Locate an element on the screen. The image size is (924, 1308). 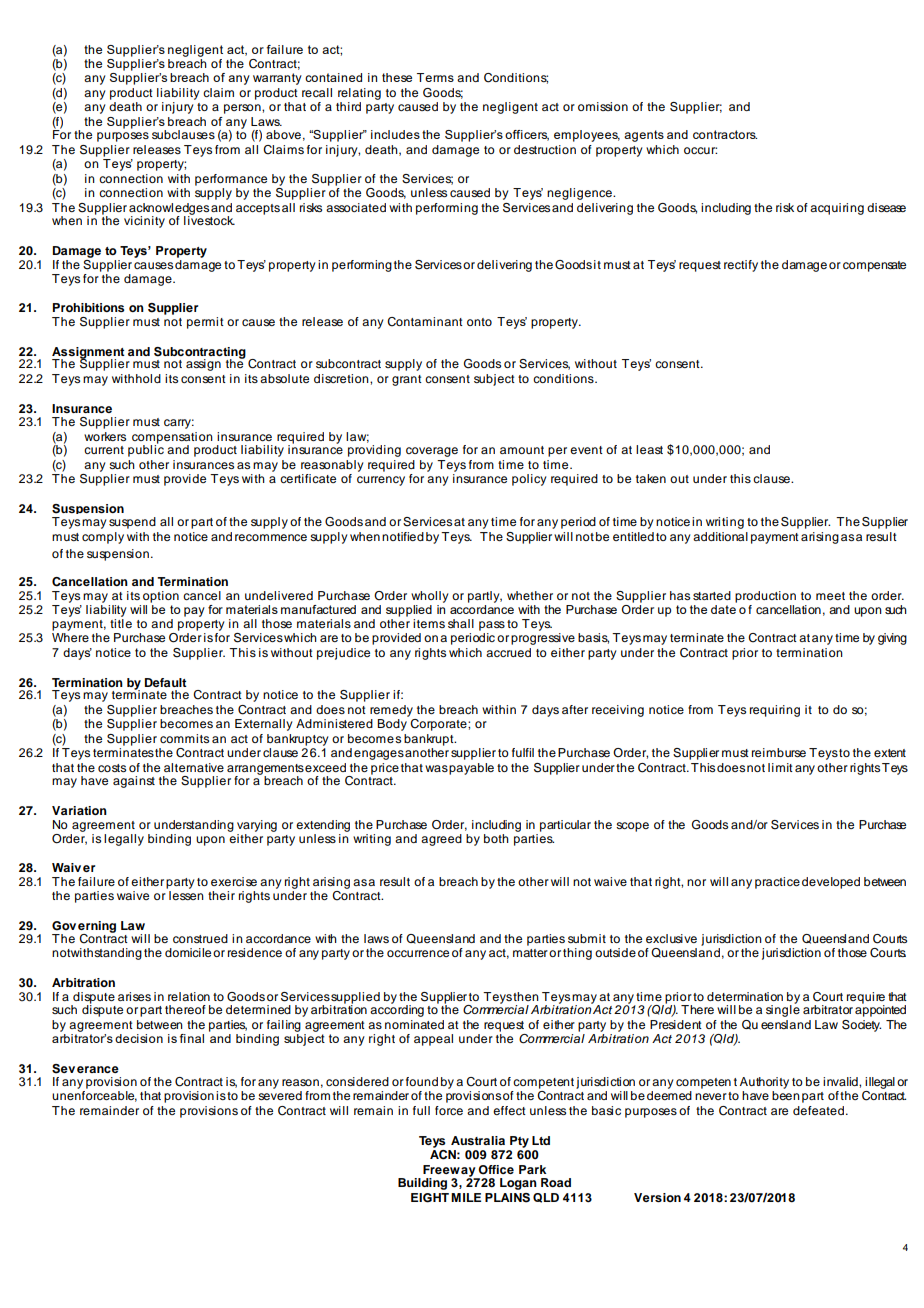
meet is located at coordinates (830, 596).
